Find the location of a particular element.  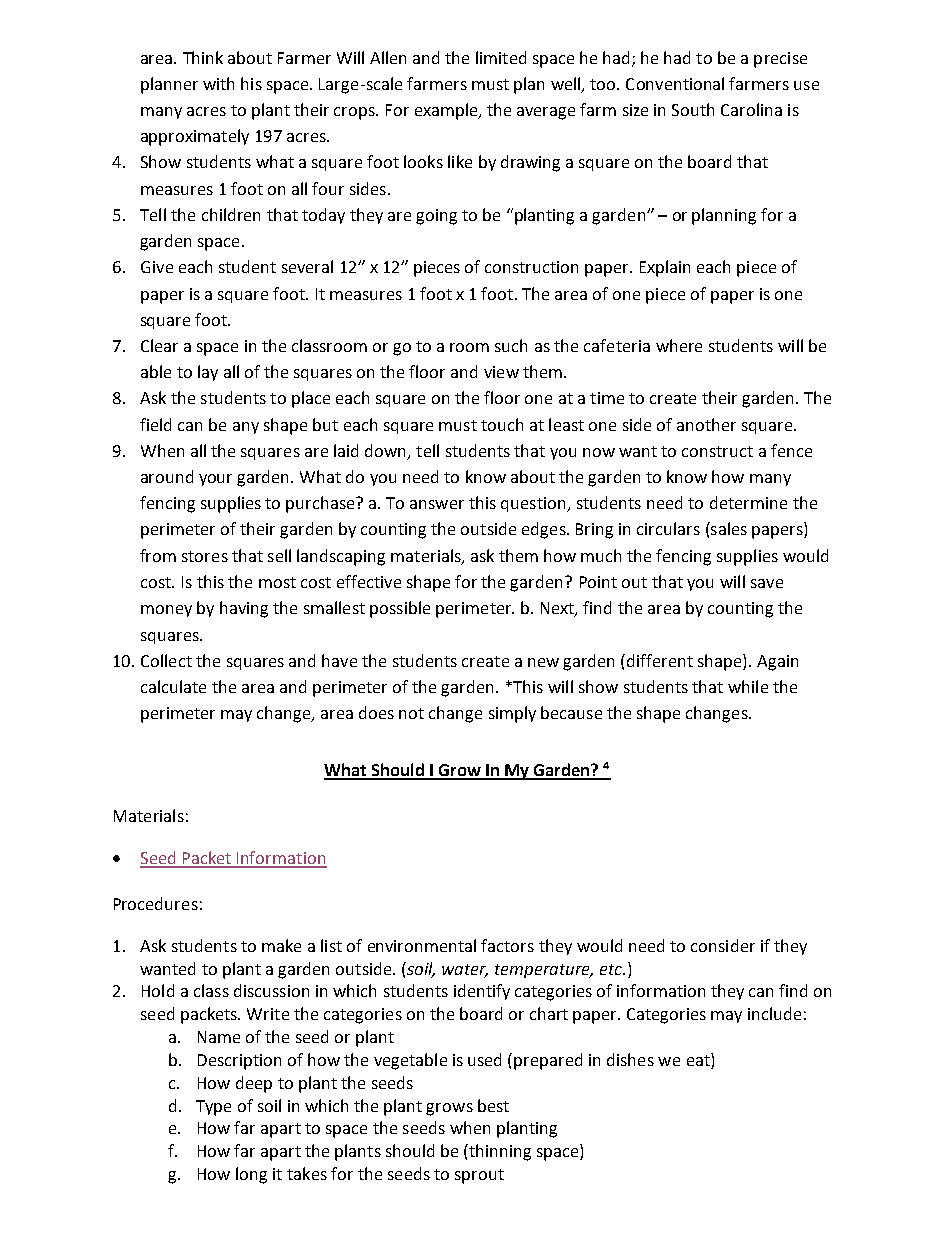

thinning is located at coordinates (499, 1152).
